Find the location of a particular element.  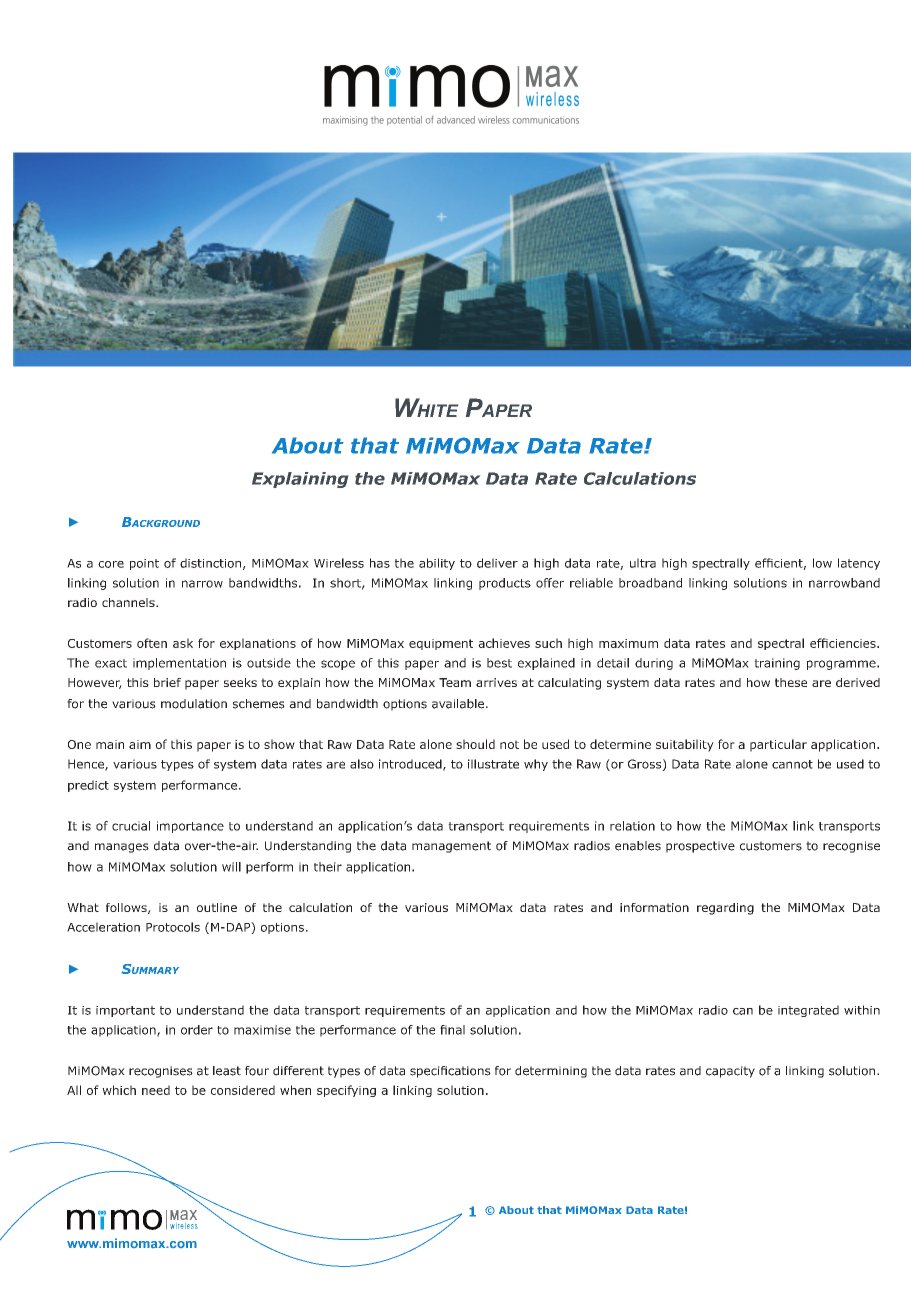

aim is located at coordinates (140, 744).
